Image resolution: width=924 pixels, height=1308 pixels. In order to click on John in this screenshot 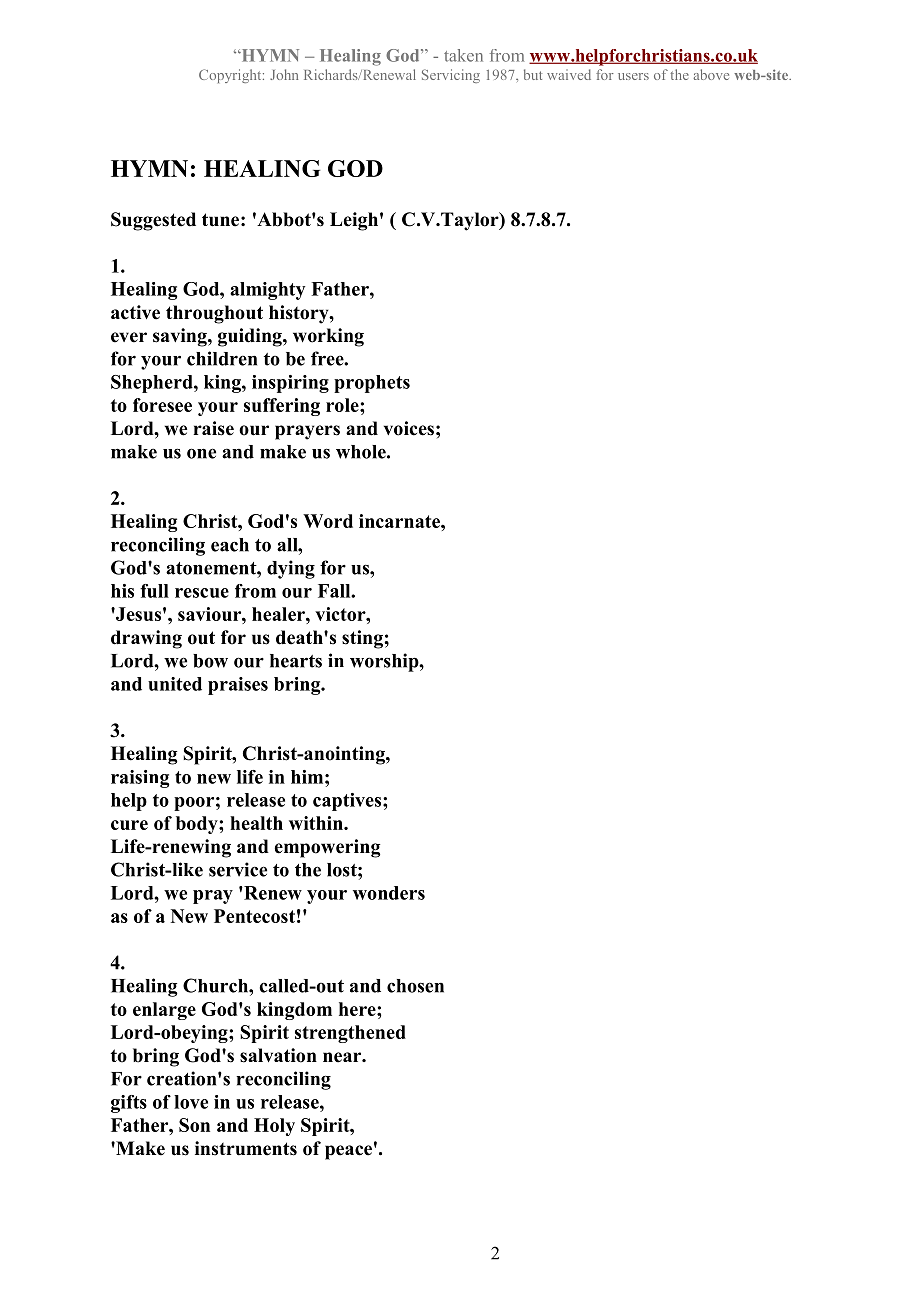, I will do `click(284, 74)`.
